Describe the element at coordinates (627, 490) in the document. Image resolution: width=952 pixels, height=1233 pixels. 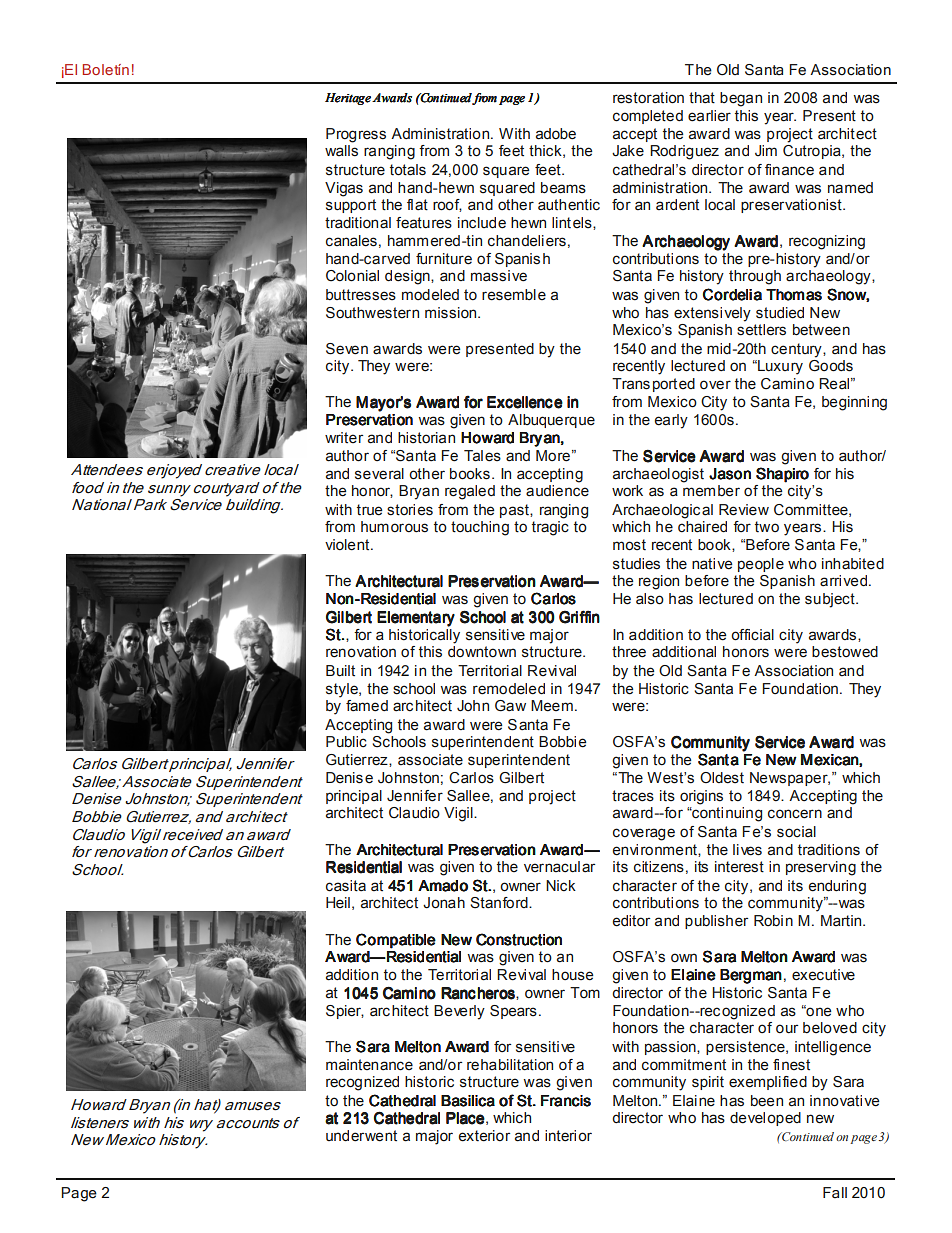
I see `work` at that location.
